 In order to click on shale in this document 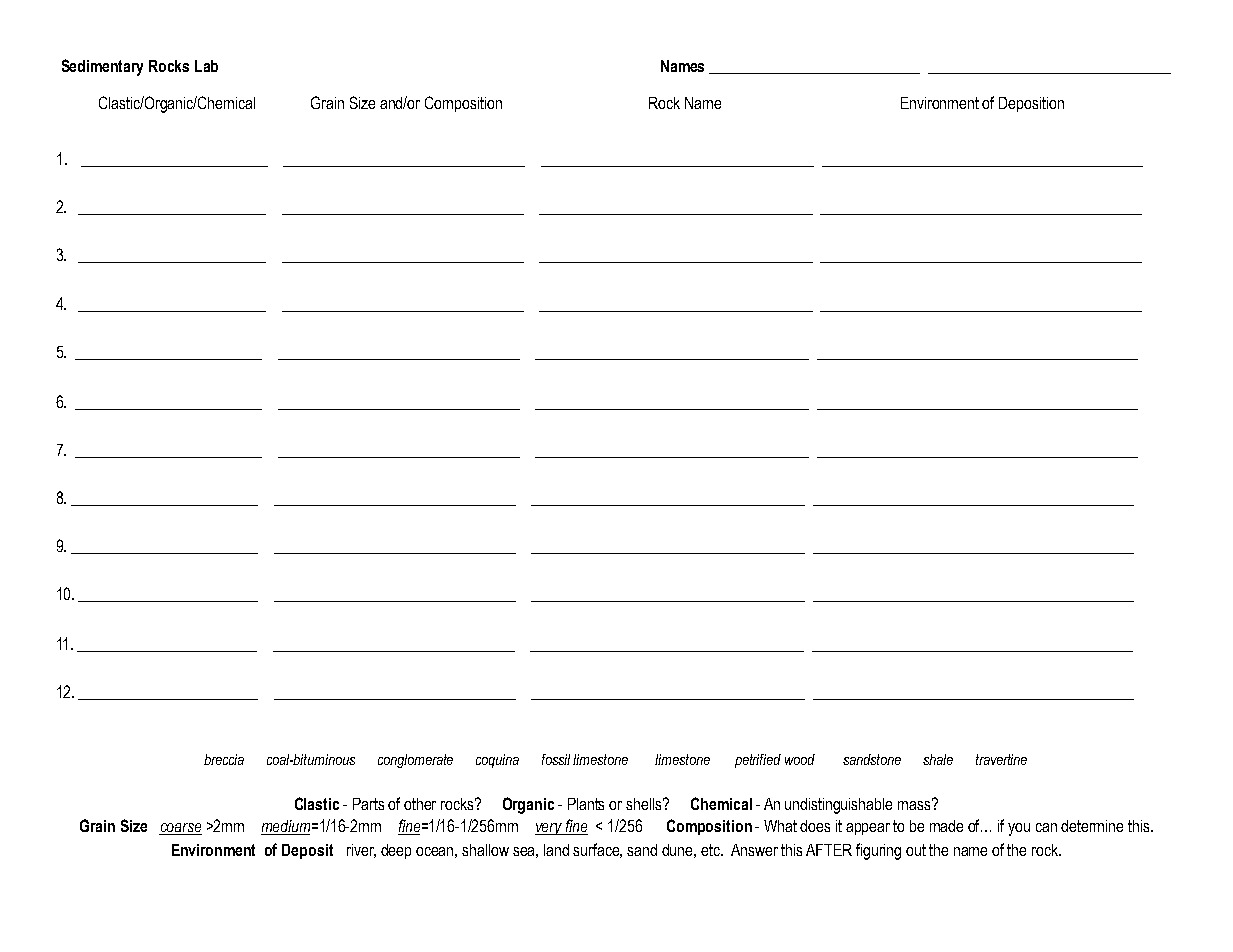, I will do `click(938, 759)`.
